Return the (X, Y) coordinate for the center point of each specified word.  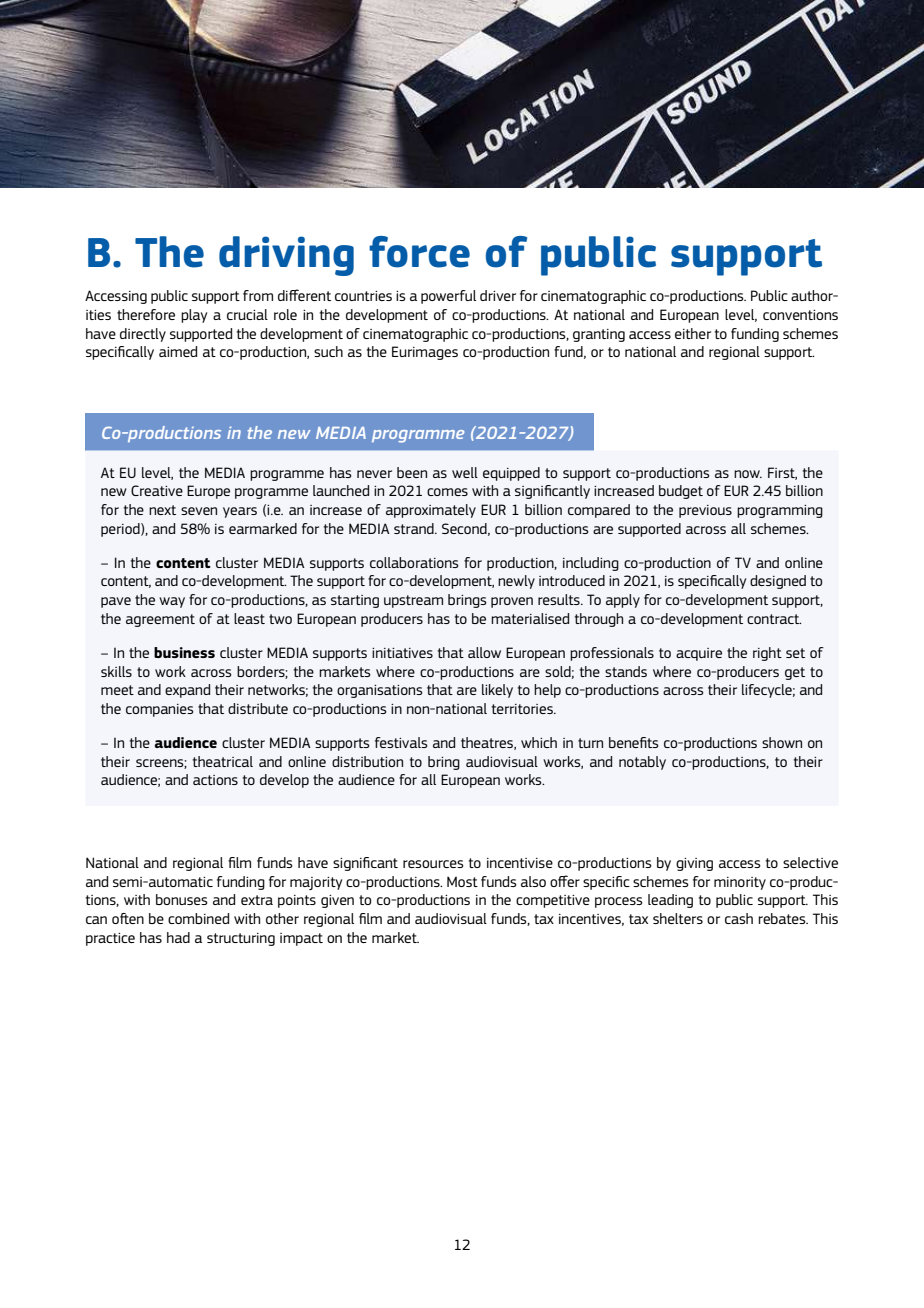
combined (198, 918)
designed (778, 582)
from (258, 295)
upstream (413, 601)
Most (462, 881)
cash (739, 918)
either (693, 333)
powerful (448, 297)
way (172, 602)
